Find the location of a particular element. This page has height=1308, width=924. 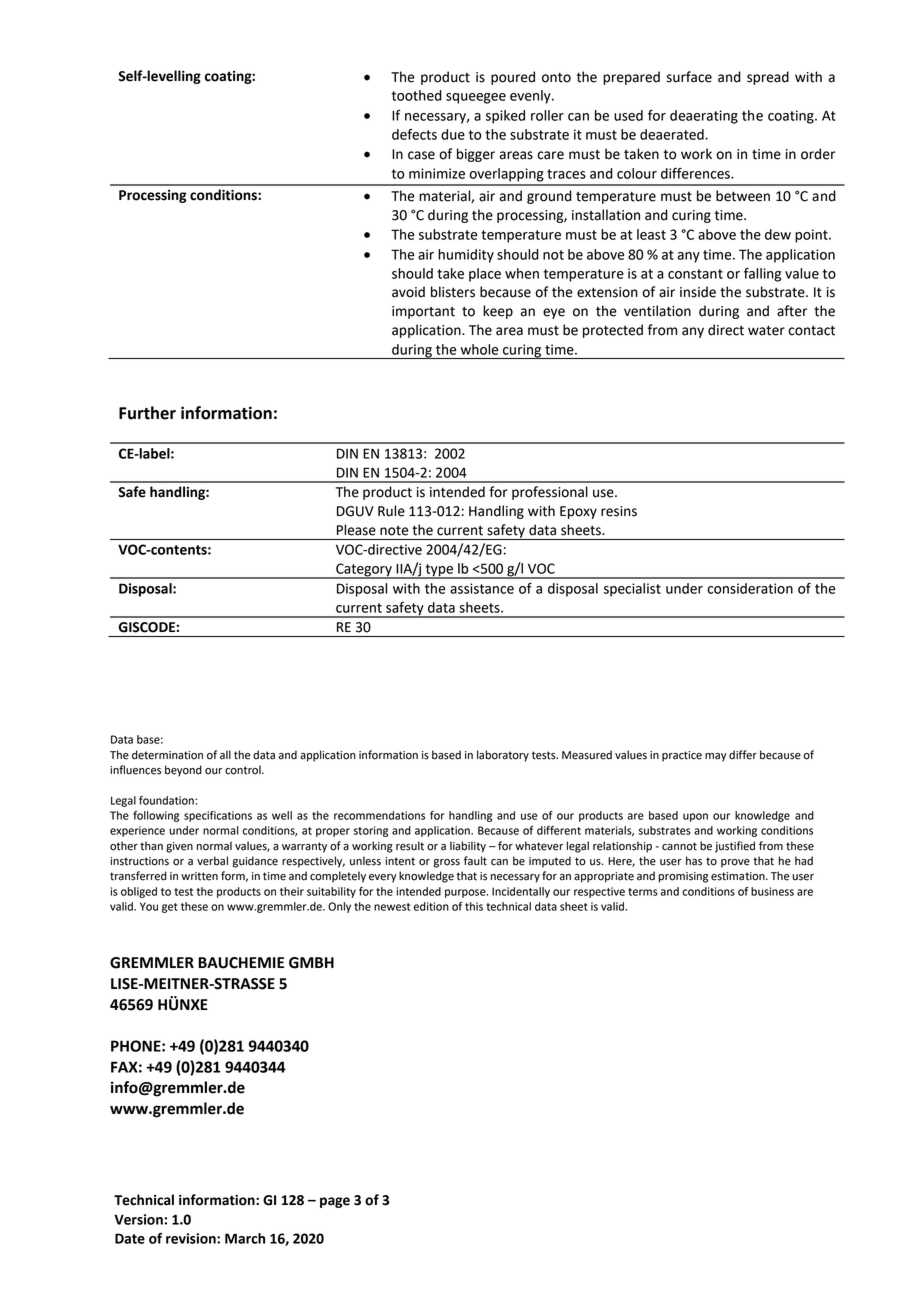

liability is located at coordinates (468, 847).
